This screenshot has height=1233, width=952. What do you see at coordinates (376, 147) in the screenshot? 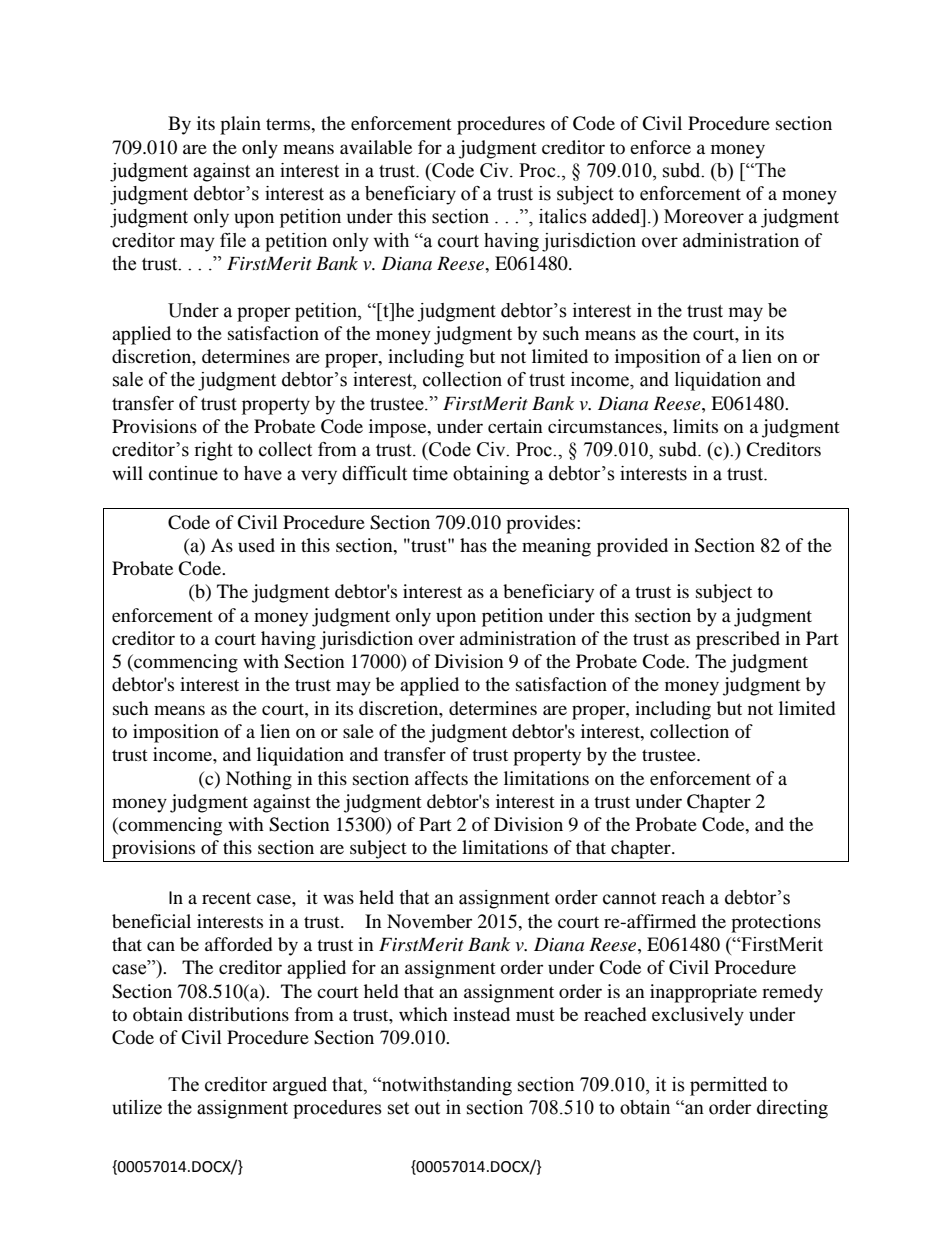
I see `available` at bounding box center [376, 147].
